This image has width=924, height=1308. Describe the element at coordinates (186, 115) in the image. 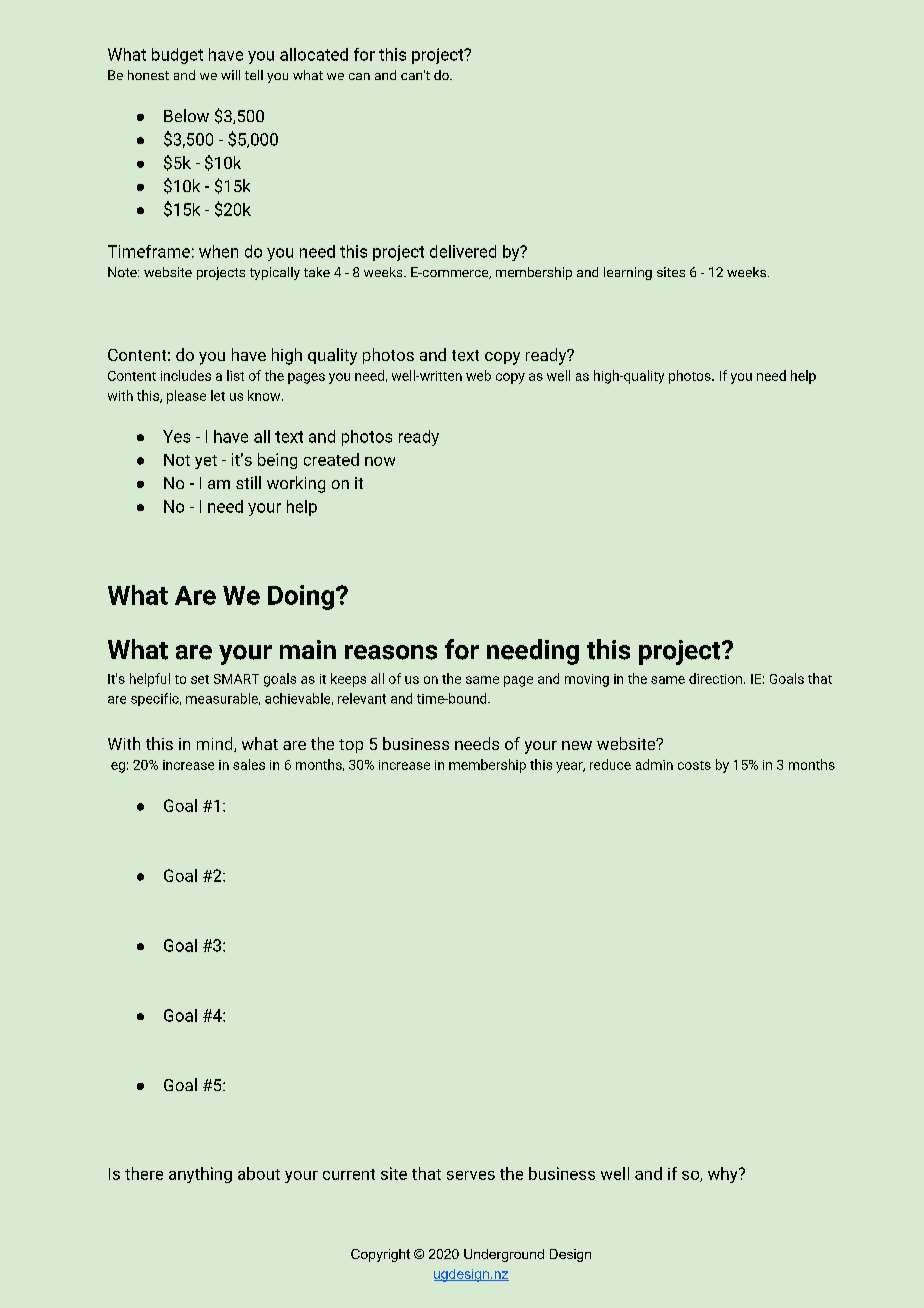

I see `Below` at that location.
